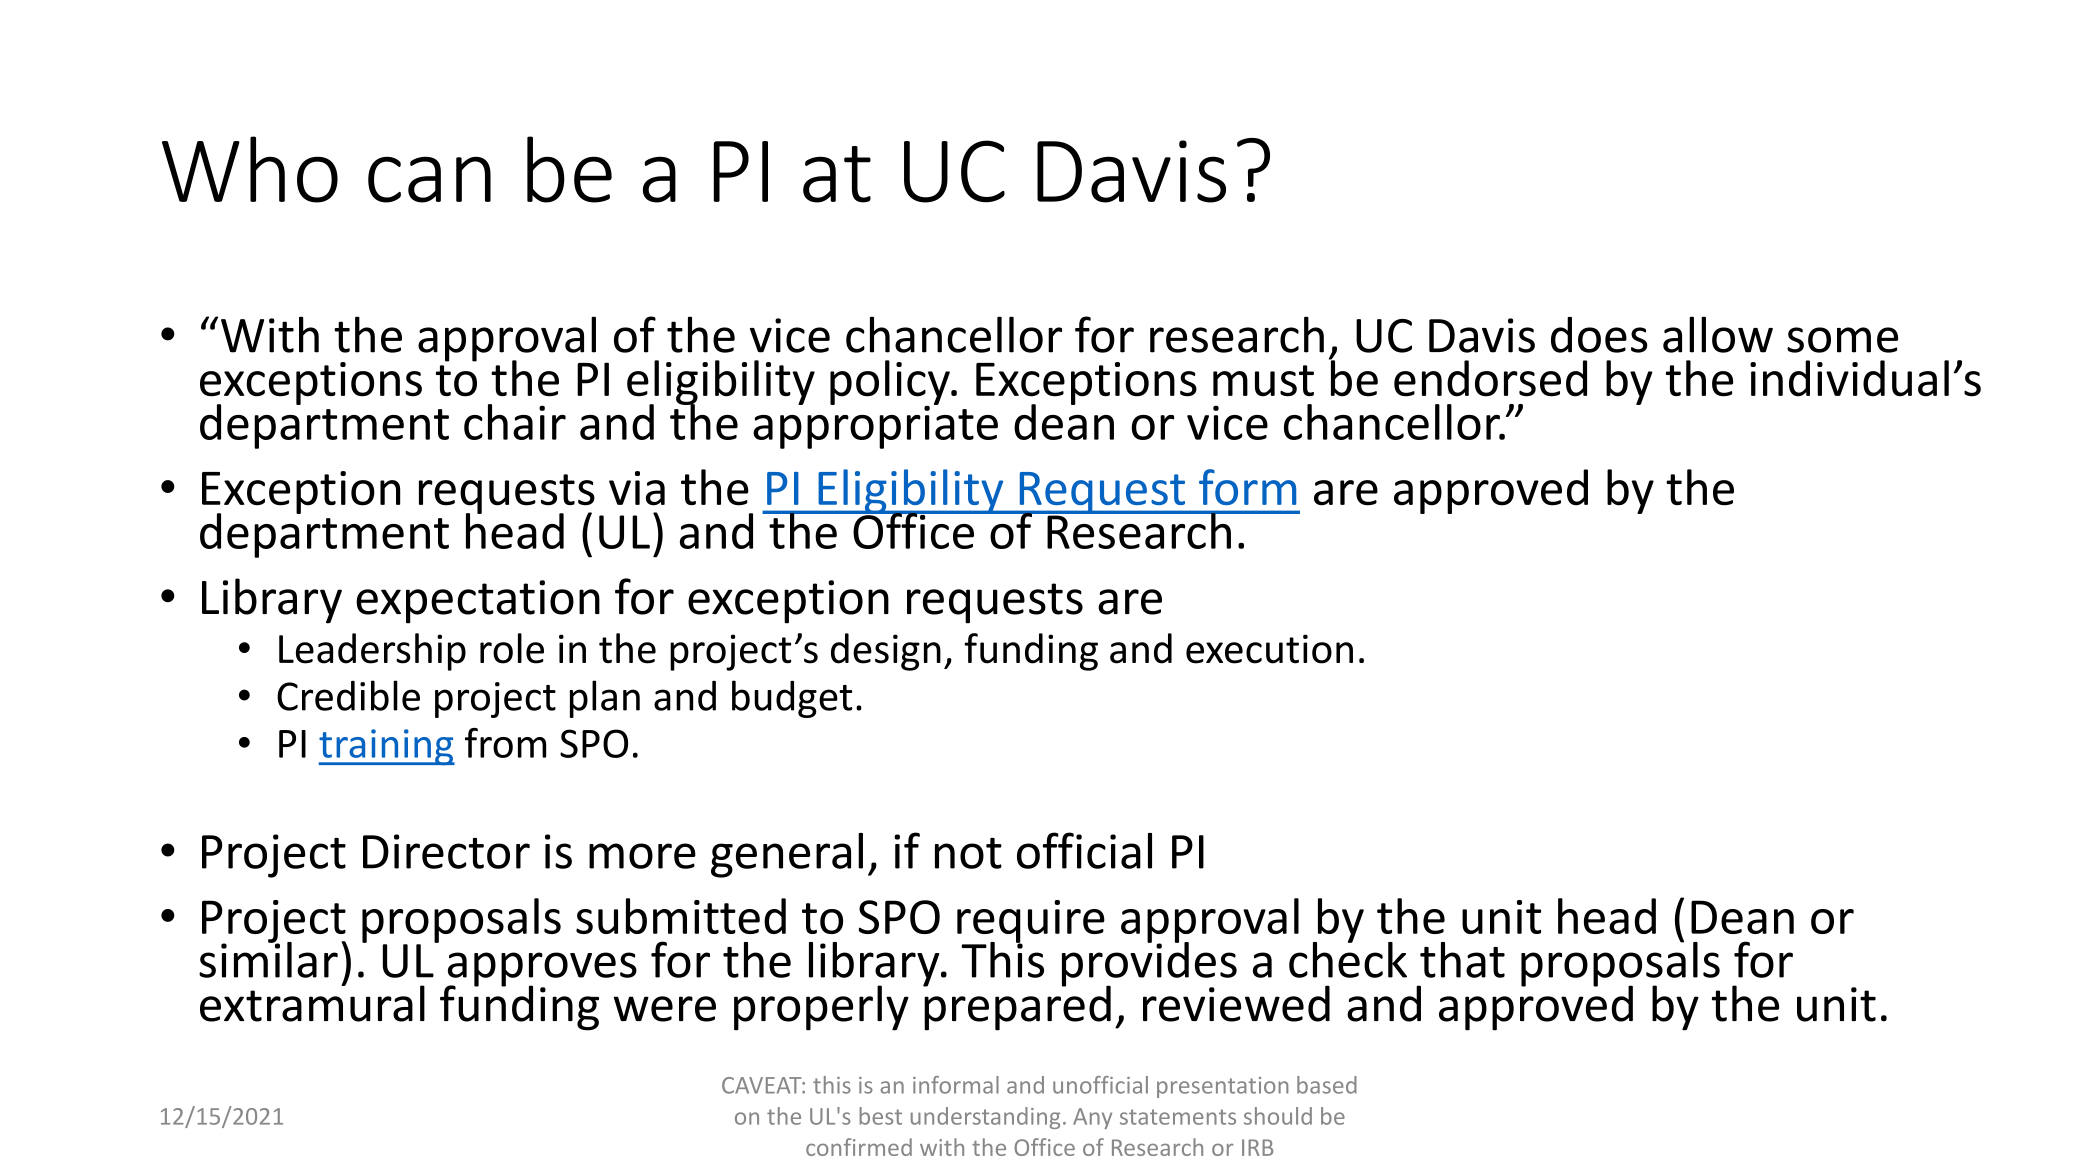  I want to click on appropriate, so click(875, 426).
